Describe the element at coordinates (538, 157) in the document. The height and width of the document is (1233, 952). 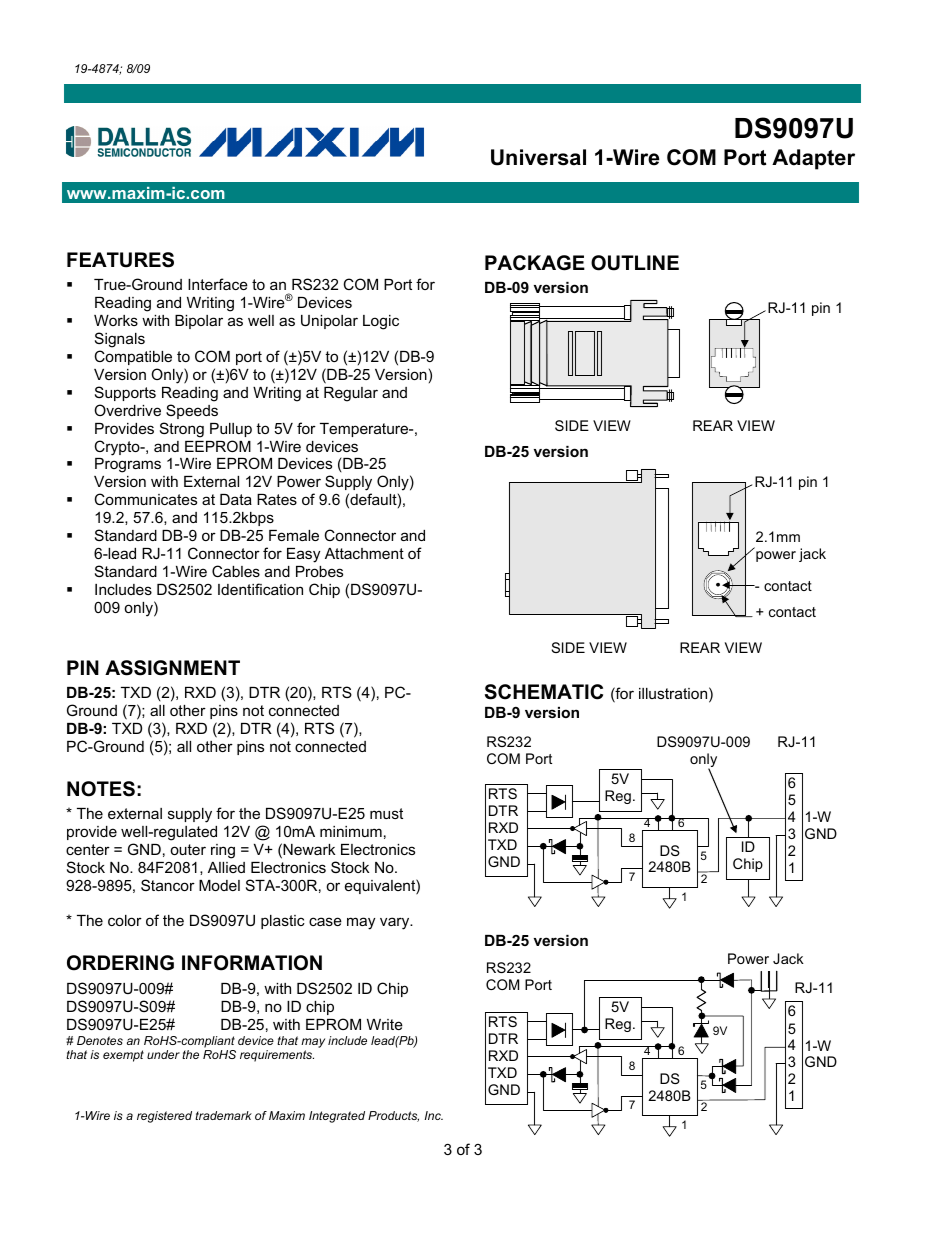
I see `Universal` at that location.
